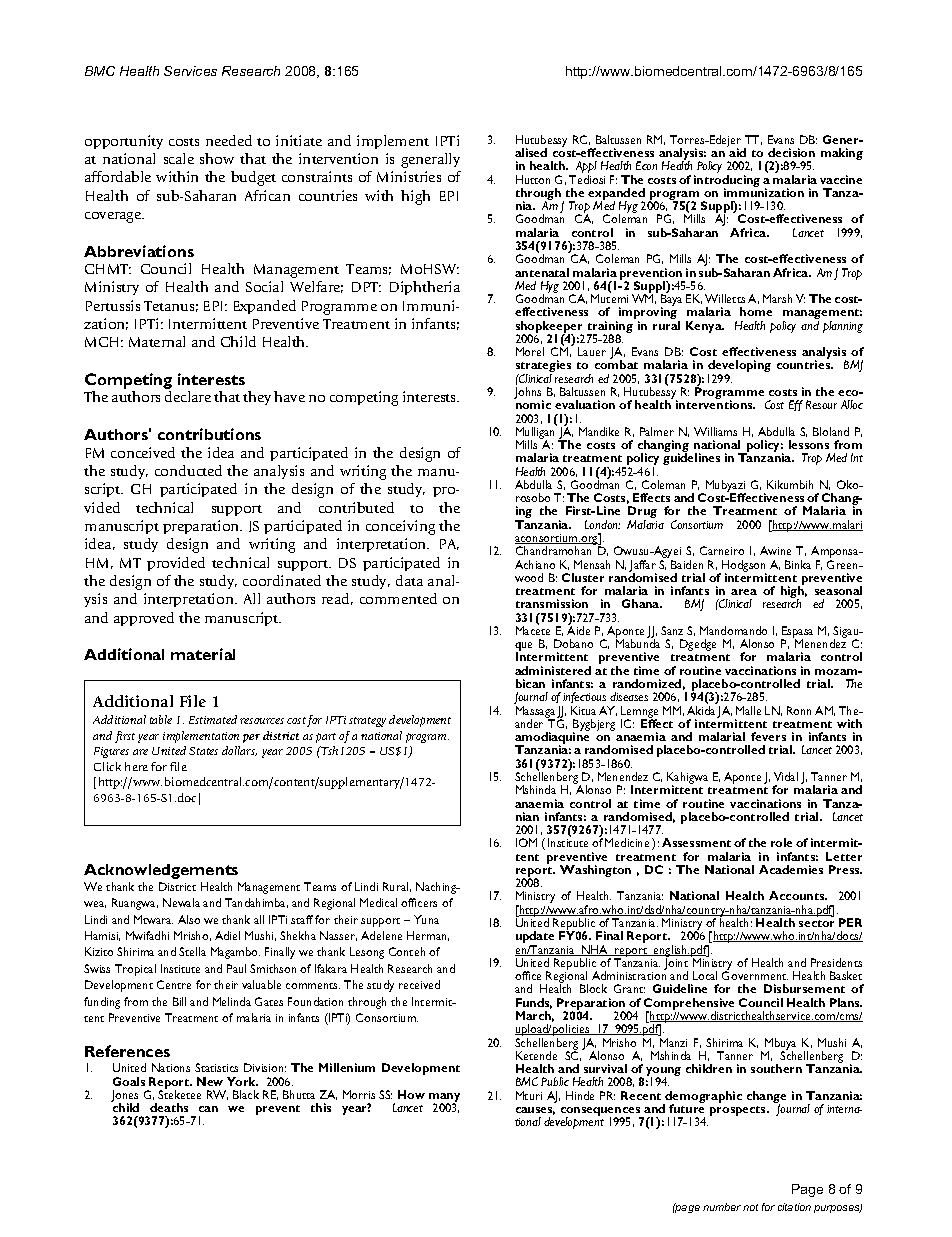 Image resolution: width=952 pixels, height=1237 pixels. What do you see at coordinates (190, 71) in the image?
I see `Services` at bounding box center [190, 71].
